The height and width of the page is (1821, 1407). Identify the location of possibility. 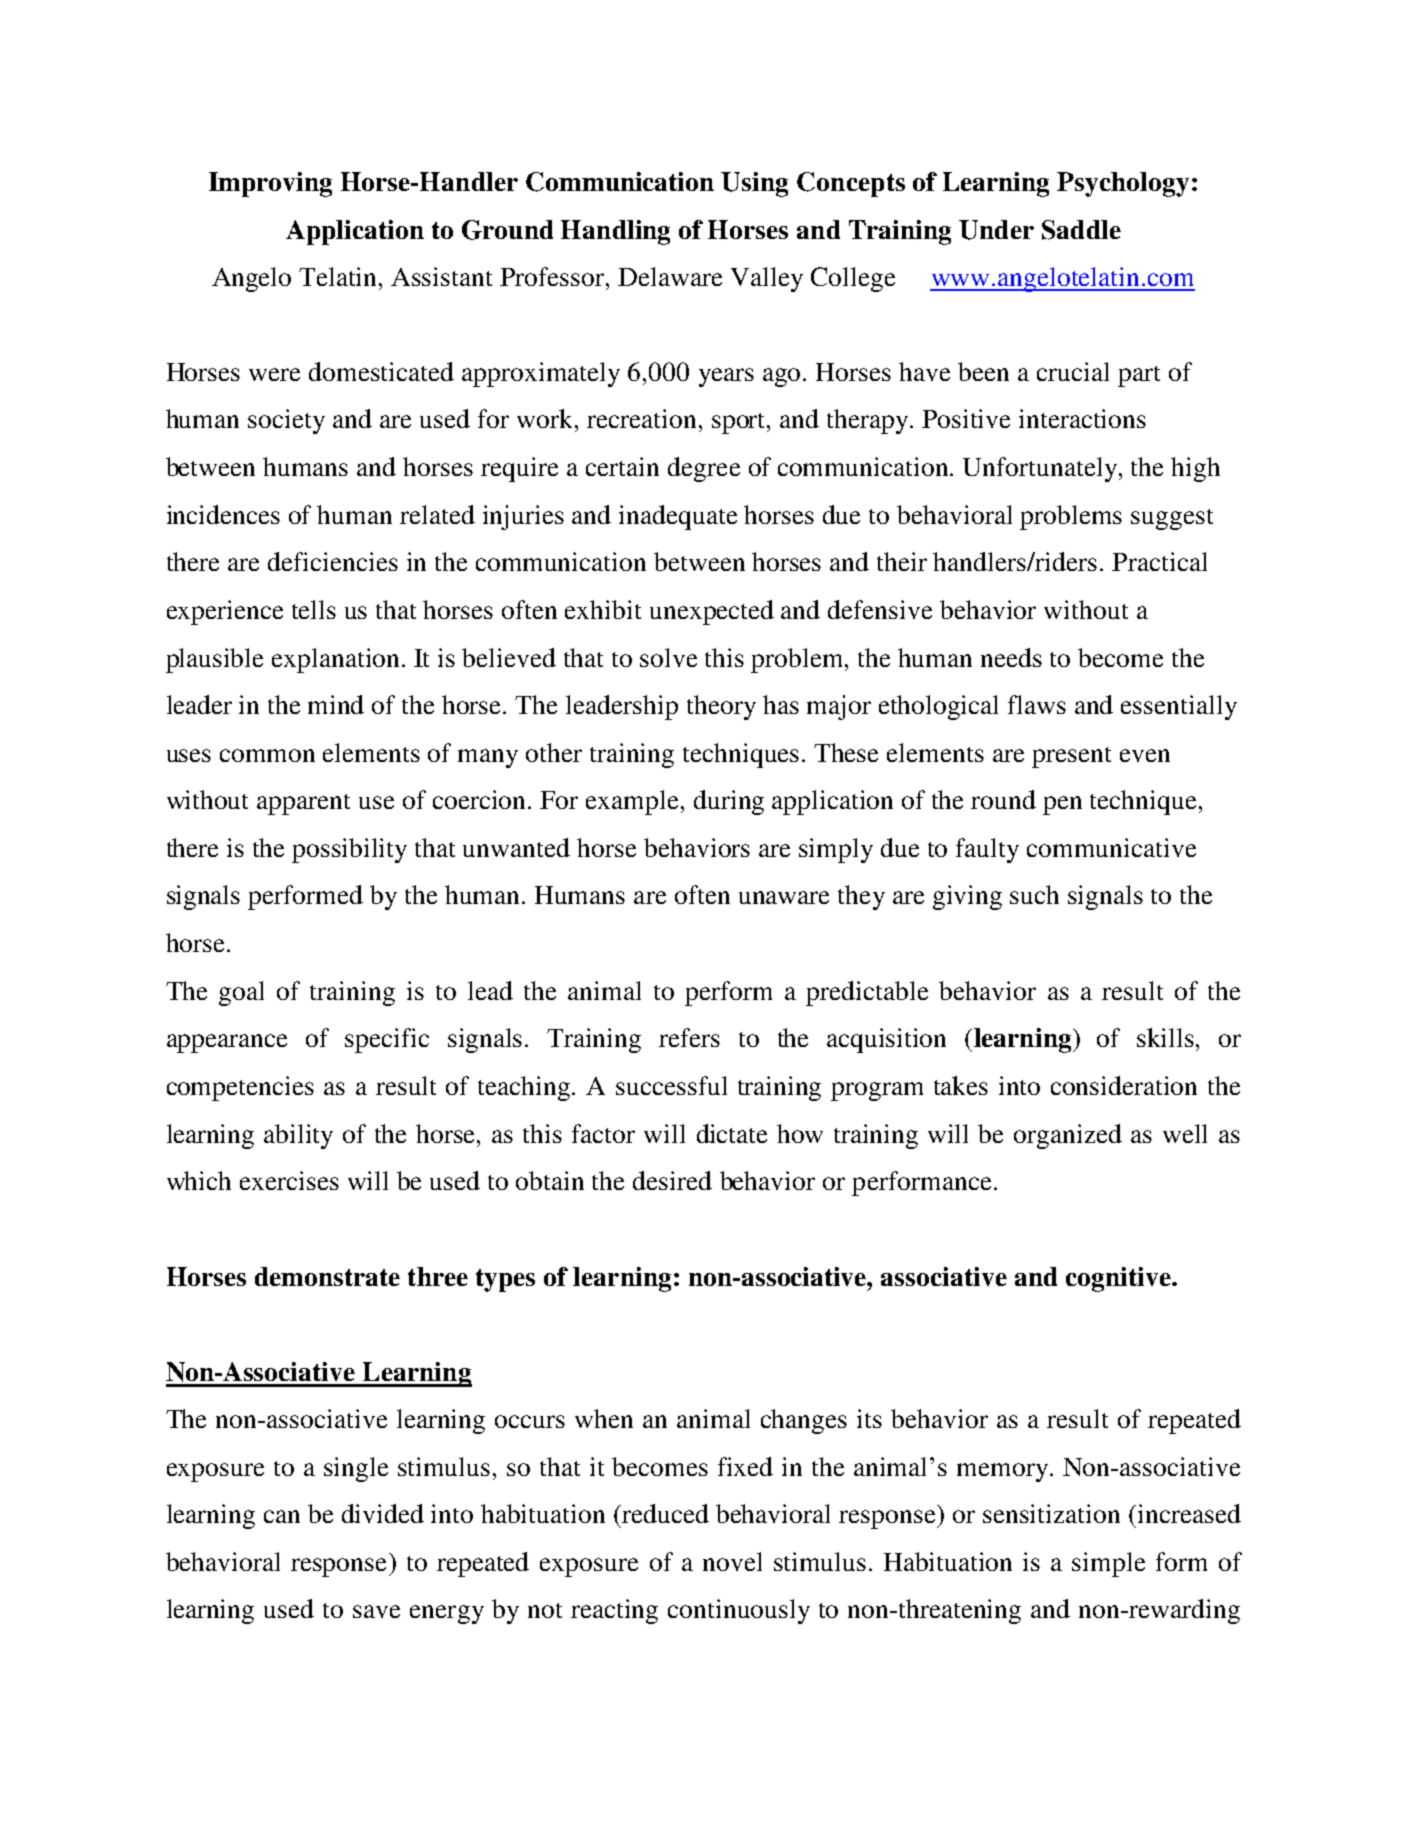
(349, 850).
